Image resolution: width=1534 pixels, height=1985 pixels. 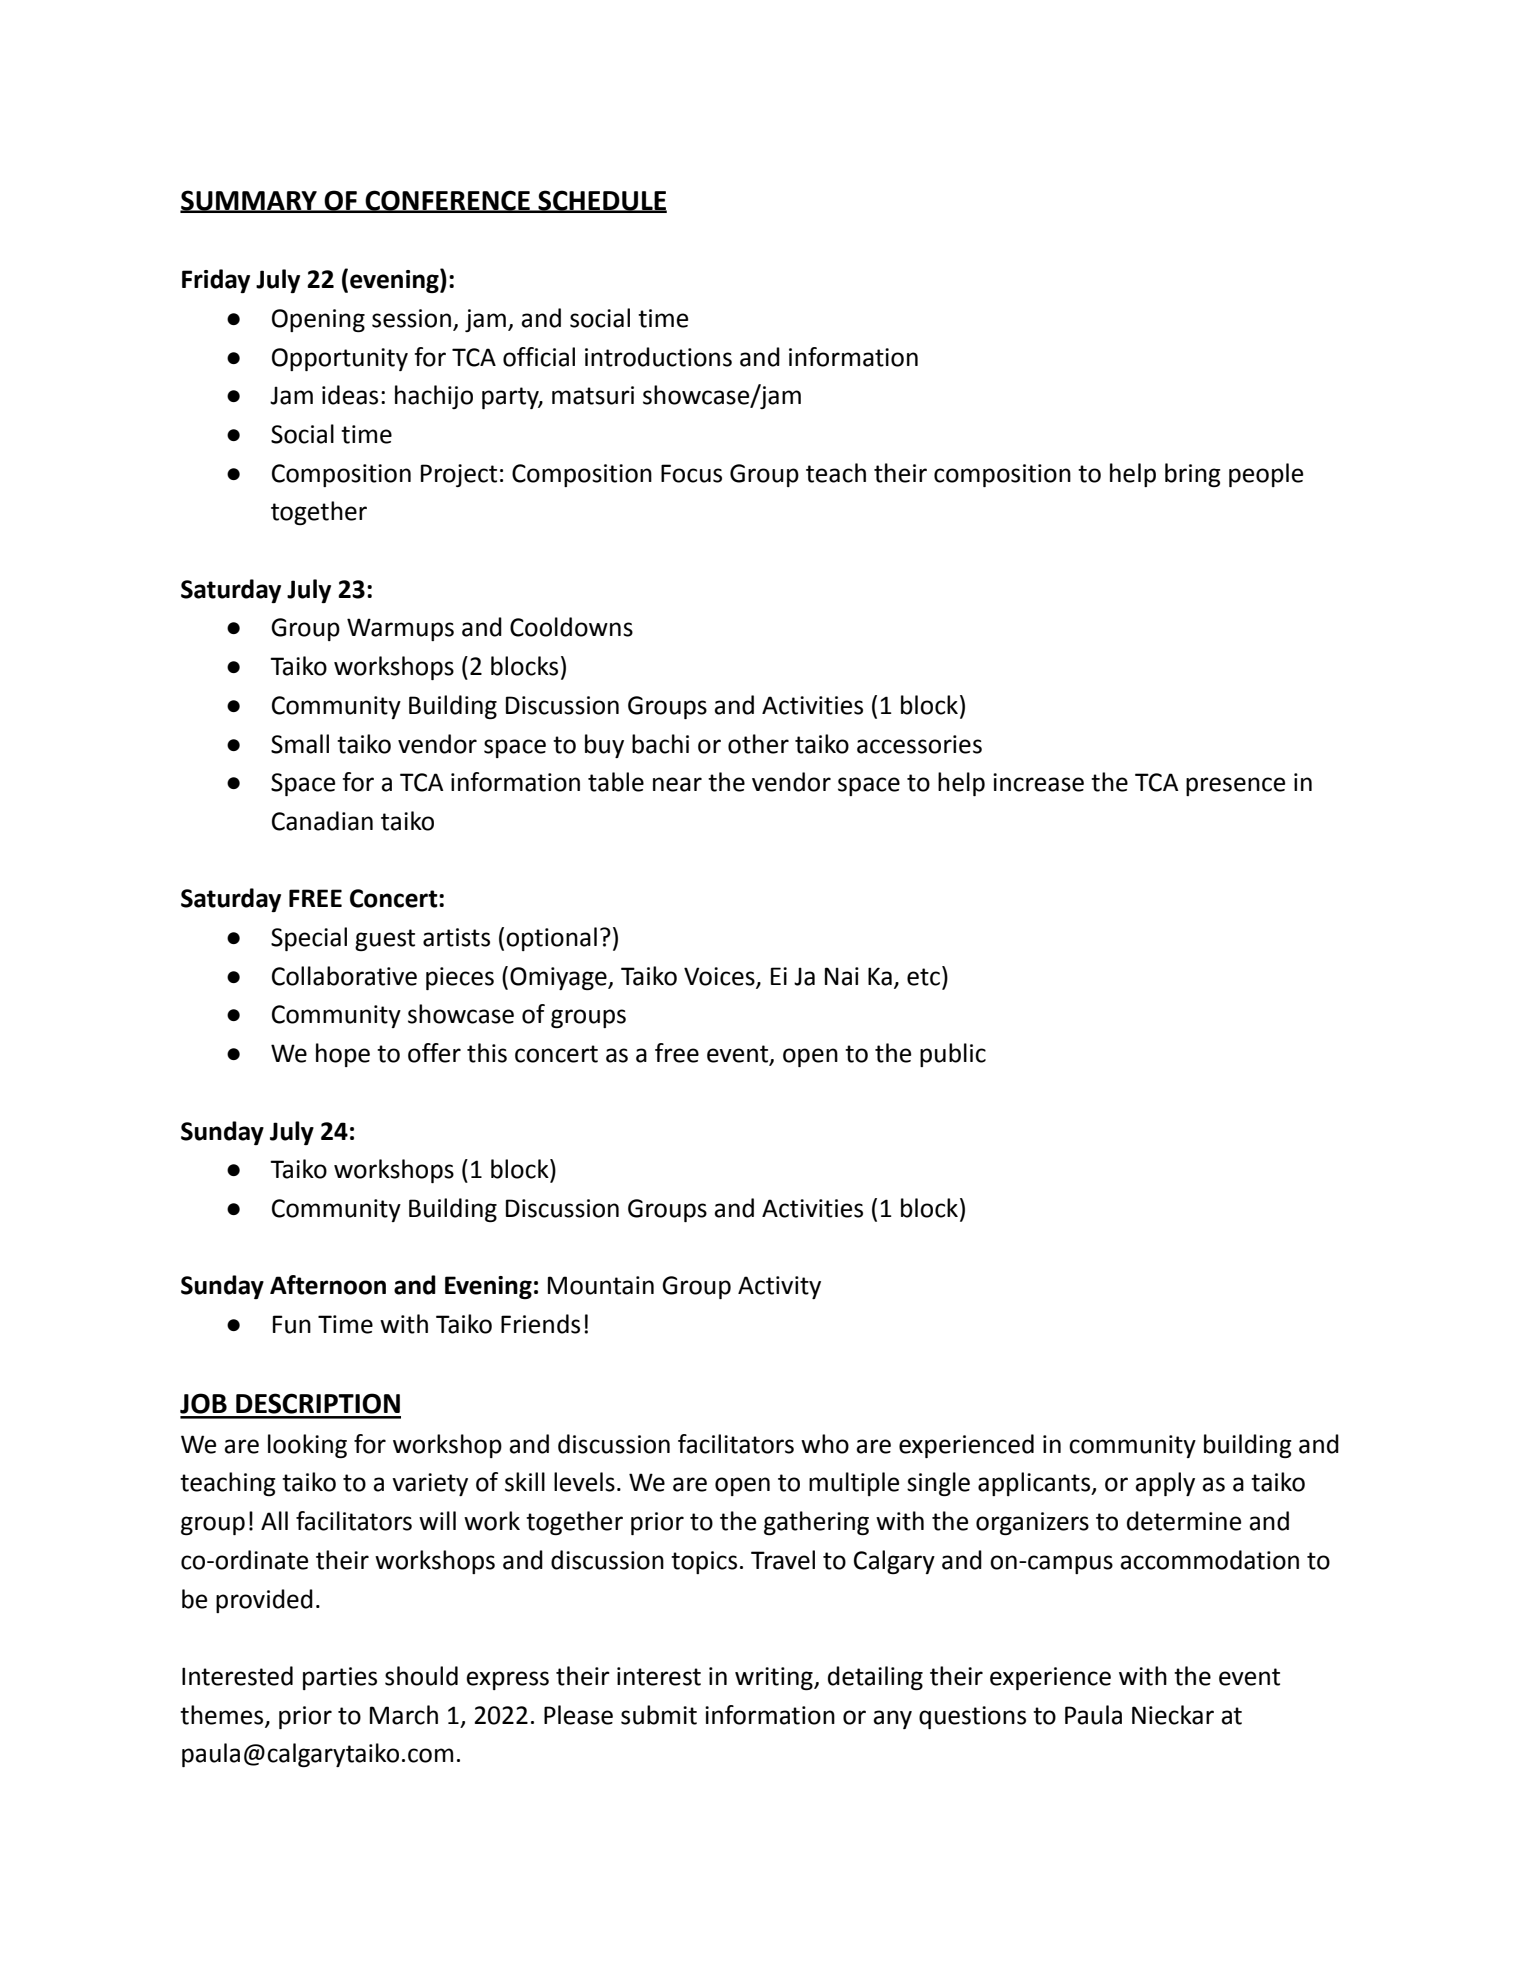 I want to click on etc, so click(x=923, y=977).
